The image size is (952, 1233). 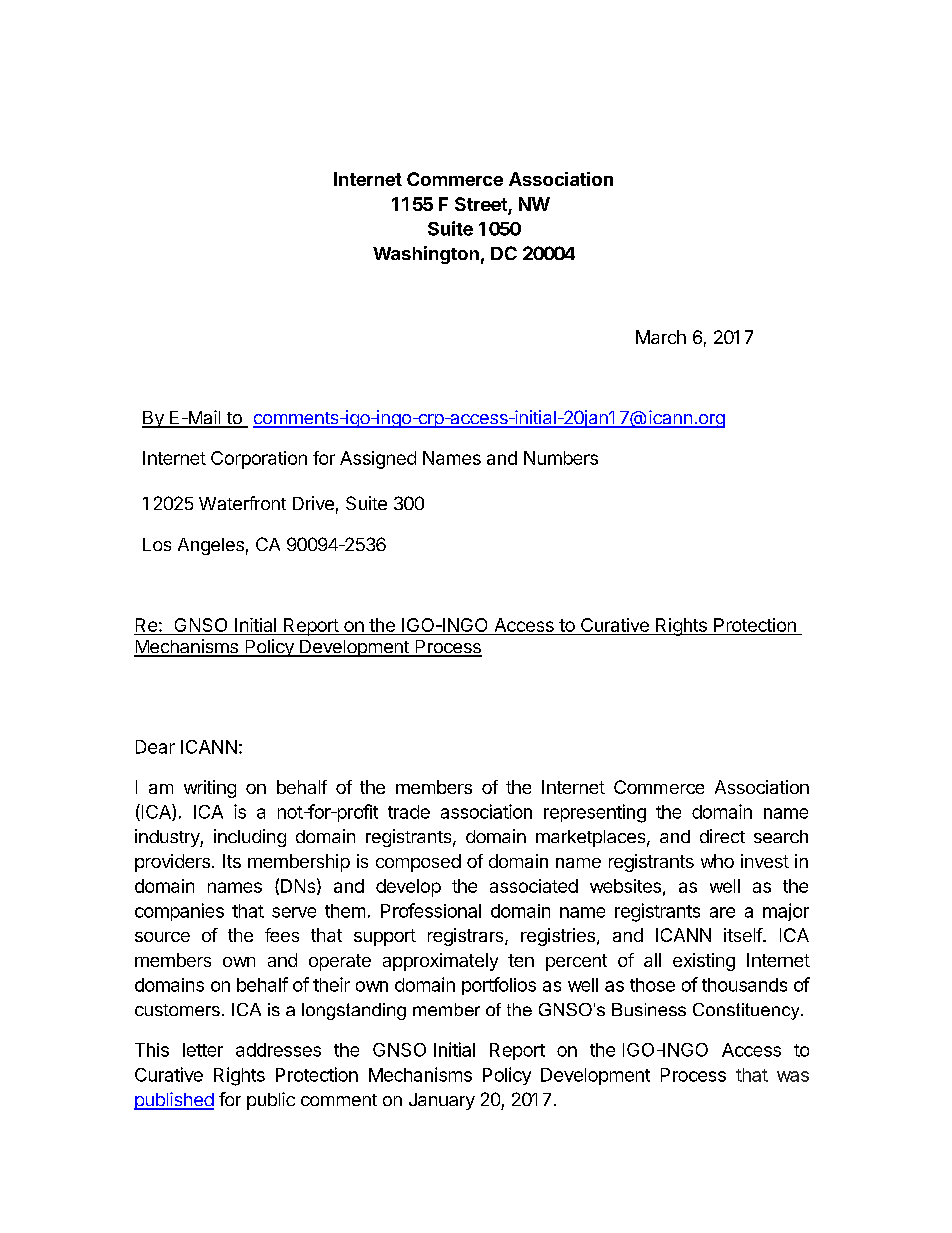 I want to click on March, so click(x=661, y=337).
